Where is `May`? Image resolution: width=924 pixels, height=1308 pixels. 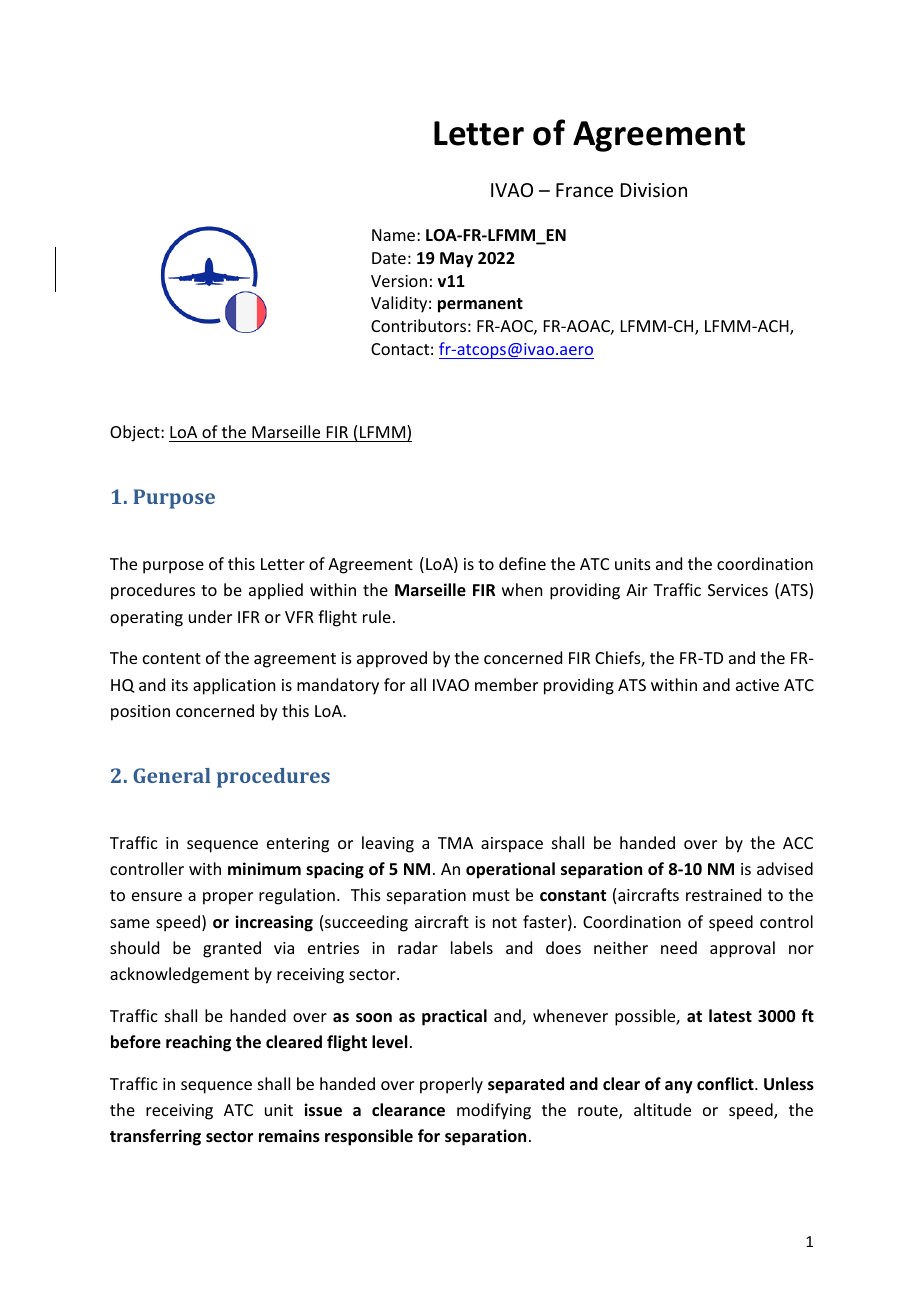 May is located at coordinates (456, 260).
